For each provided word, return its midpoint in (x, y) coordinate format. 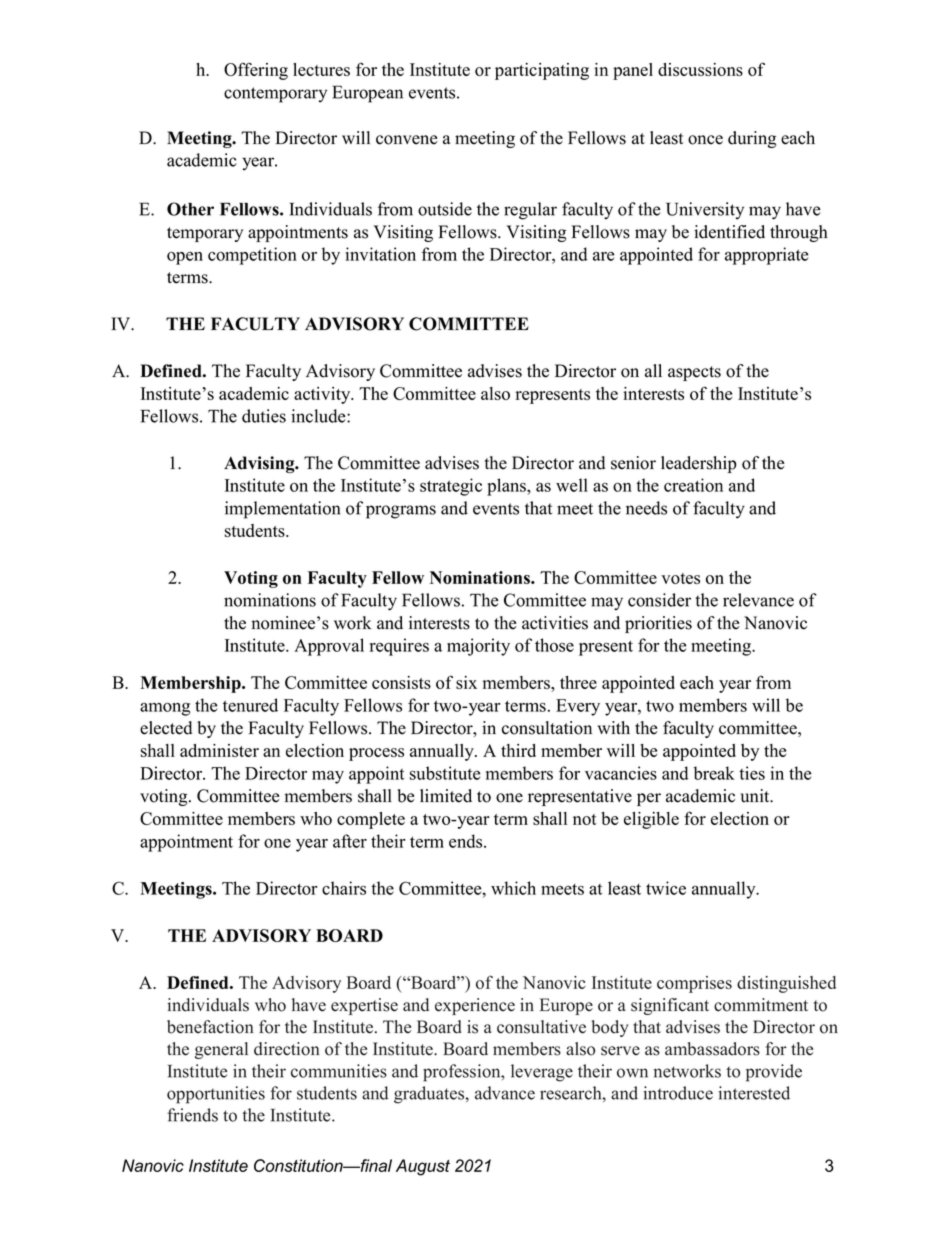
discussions (700, 69)
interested (754, 1093)
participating (542, 71)
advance (505, 1093)
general (221, 1050)
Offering (256, 71)
